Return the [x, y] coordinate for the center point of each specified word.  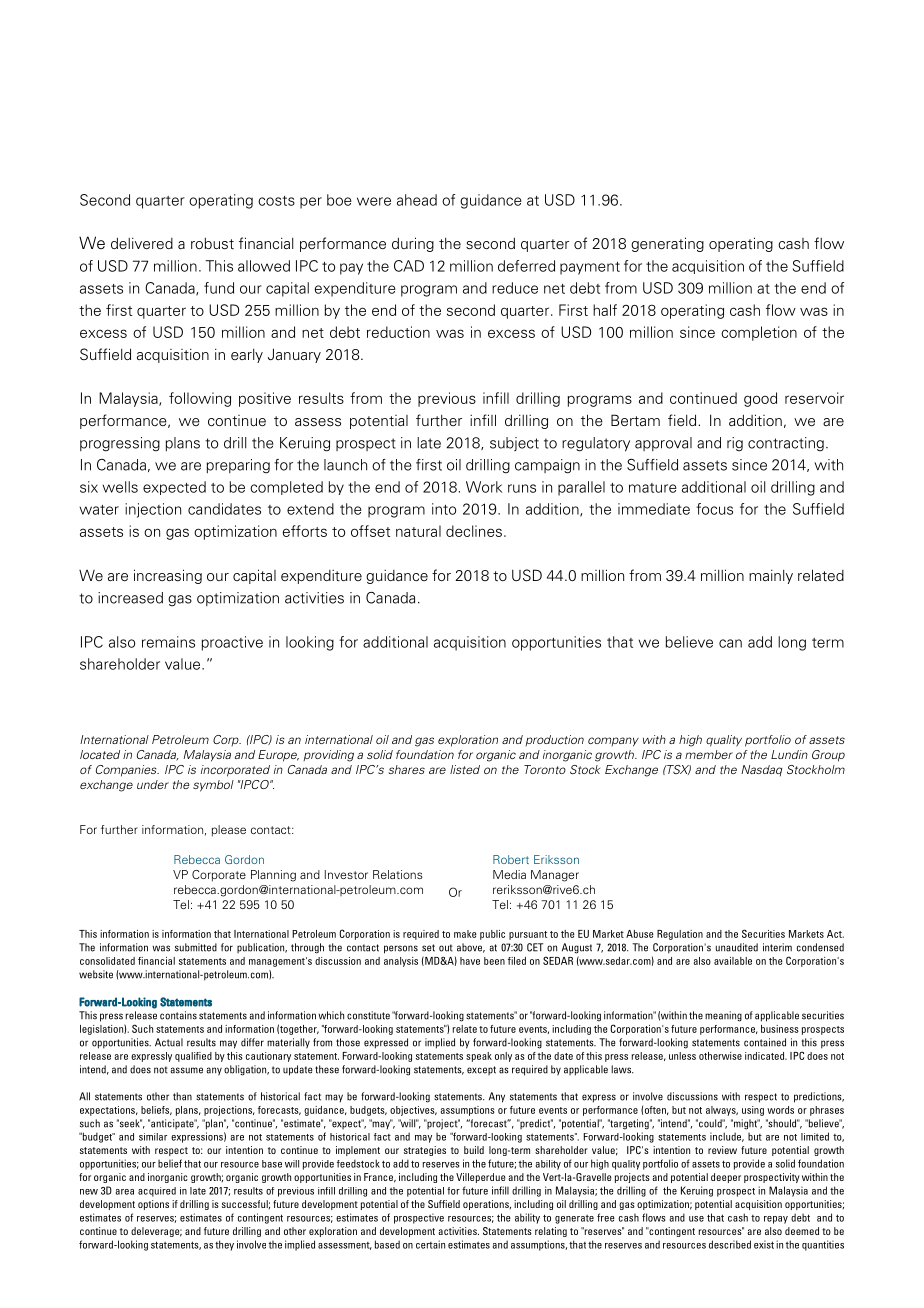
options [153, 1205]
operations [487, 1205]
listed [465, 769]
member [709, 754]
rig [735, 444]
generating [667, 244]
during [413, 244]
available [733, 961]
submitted [196, 947]
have [470, 961]
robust [212, 244]
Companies [127, 771]
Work [484, 487]
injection [153, 510]
